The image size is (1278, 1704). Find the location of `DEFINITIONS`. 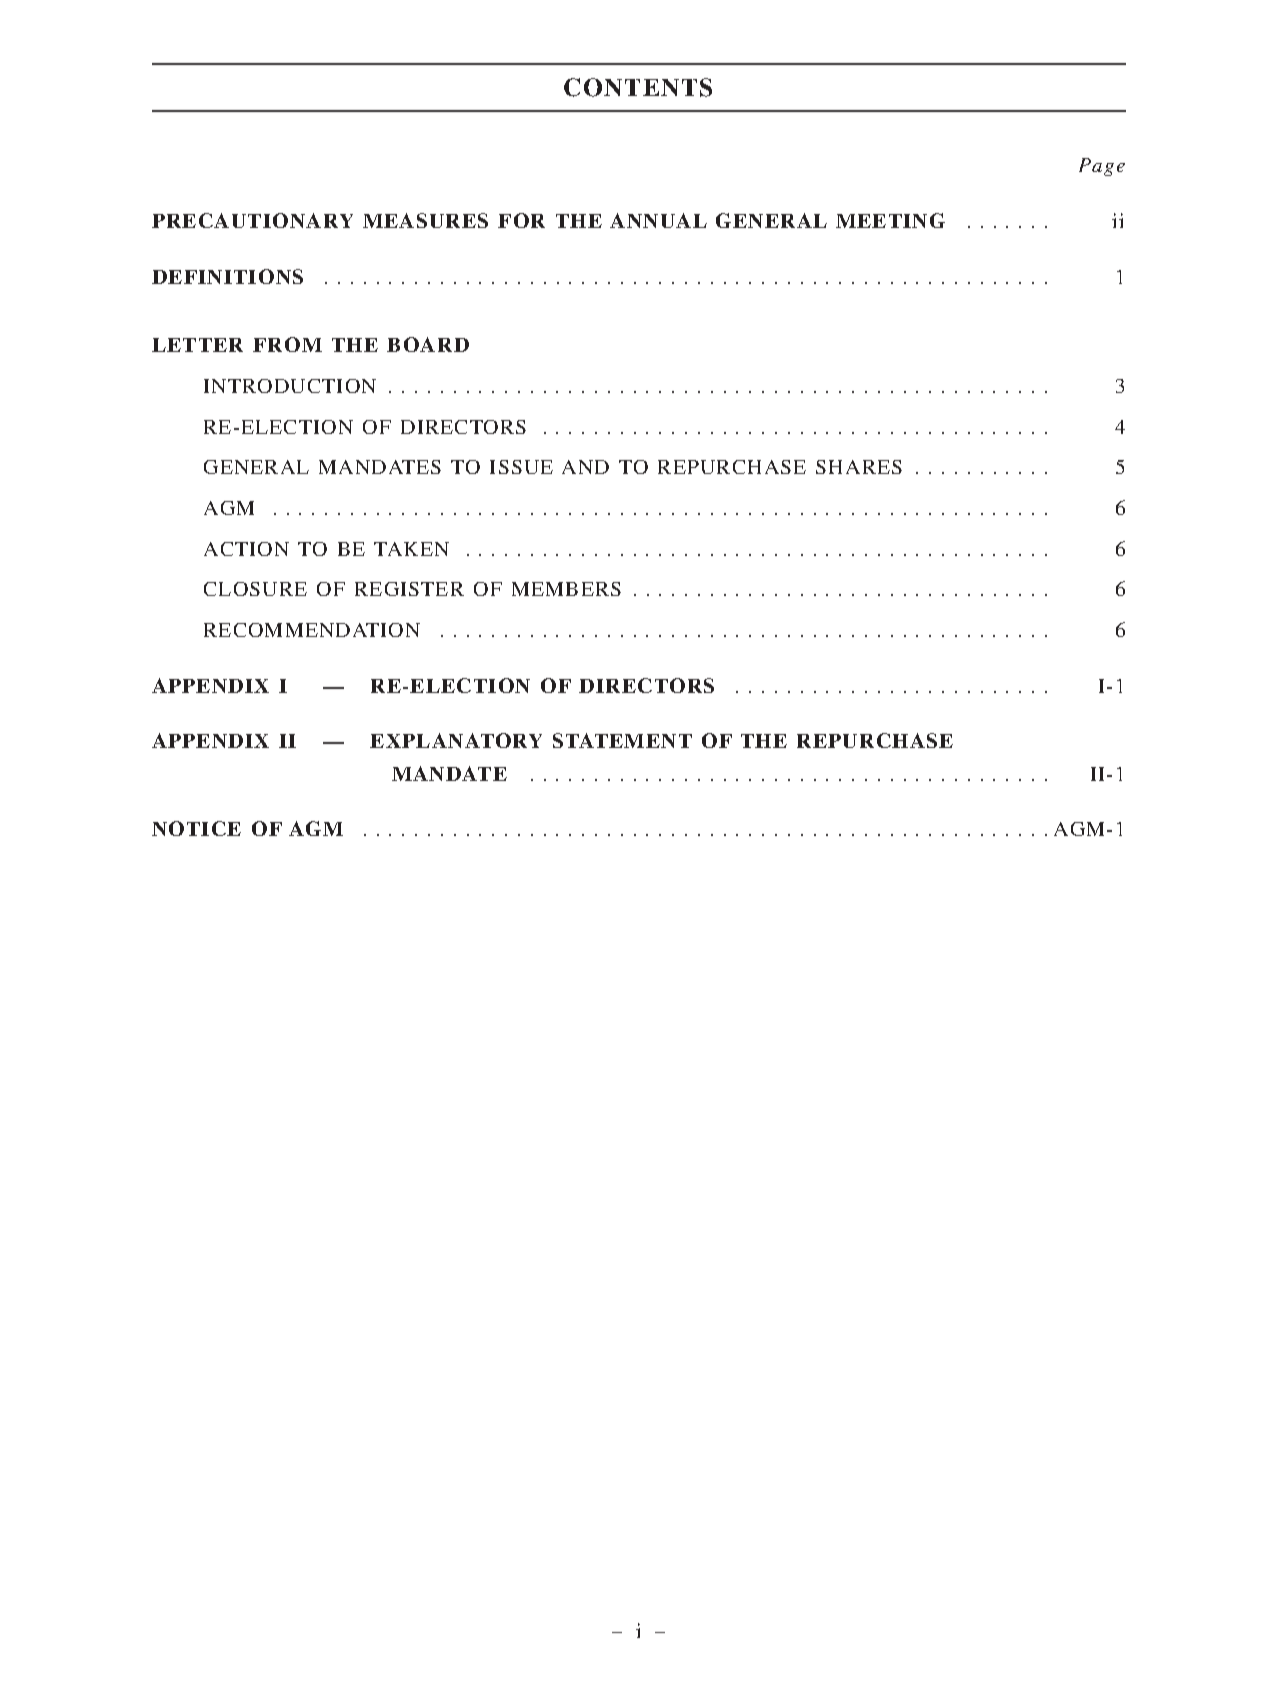

DEFINITIONS is located at coordinates (227, 276).
